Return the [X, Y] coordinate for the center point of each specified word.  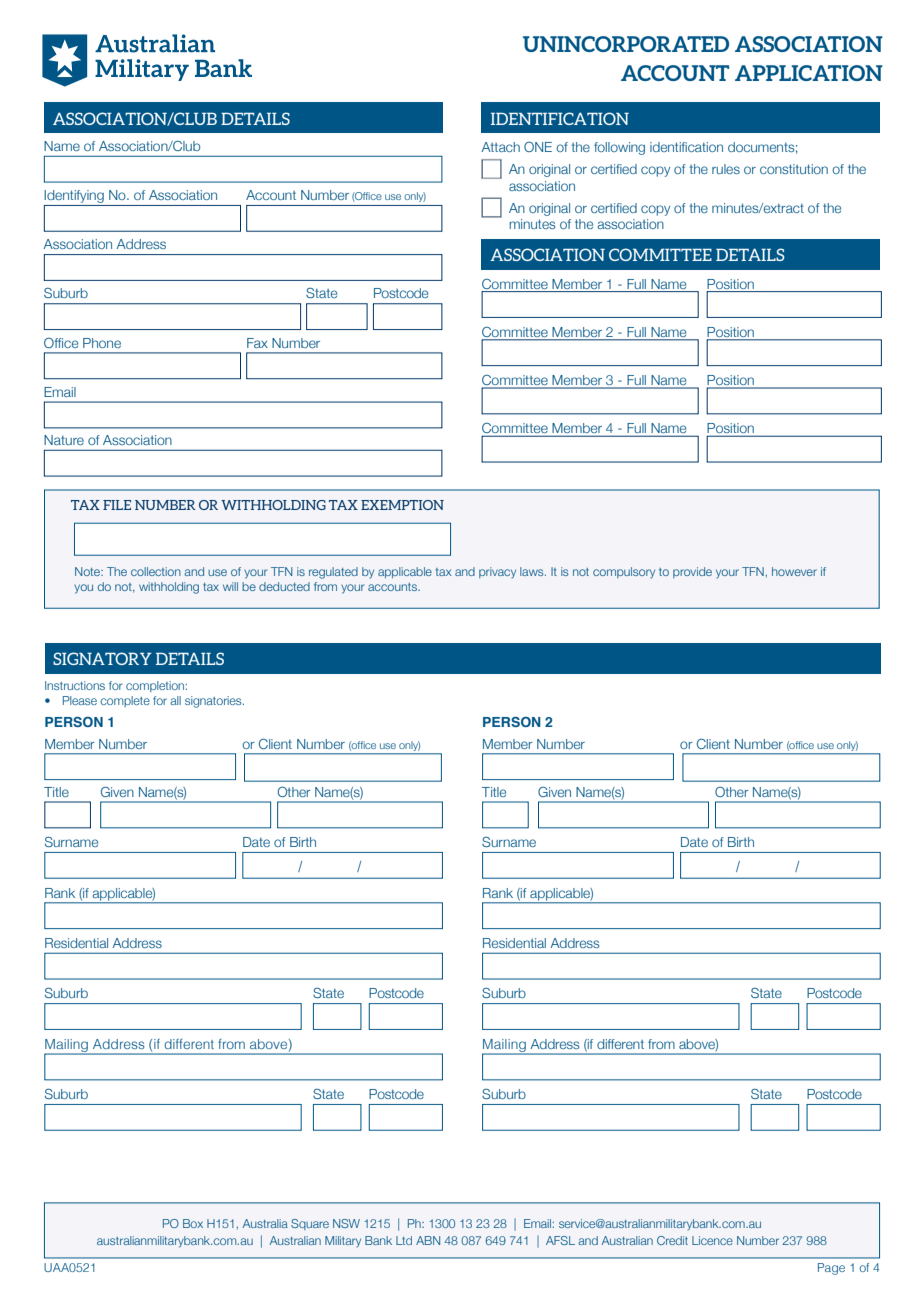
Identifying [74, 196]
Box [193, 1223]
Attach [500, 147]
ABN [428, 1240]
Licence [712, 1240]
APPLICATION [809, 73]
